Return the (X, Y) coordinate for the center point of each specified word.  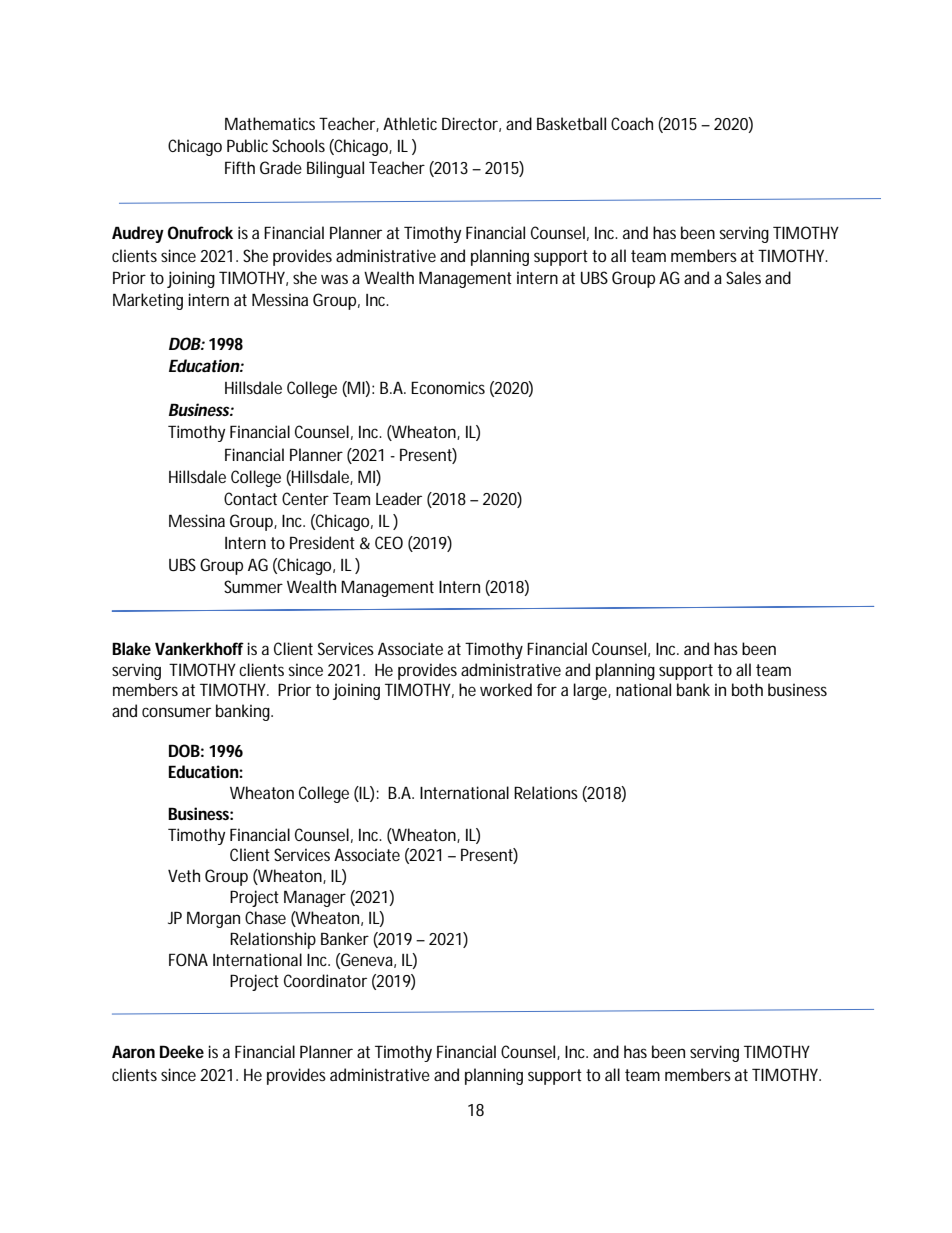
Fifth (240, 167)
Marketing (148, 301)
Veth (184, 875)
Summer (253, 586)
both (747, 689)
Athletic (410, 123)
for (547, 689)
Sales (743, 277)
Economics (448, 387)
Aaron (133, 1051)
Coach (632, 123)
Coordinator (325, 980)
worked (506, 689)
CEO (389, 542)
